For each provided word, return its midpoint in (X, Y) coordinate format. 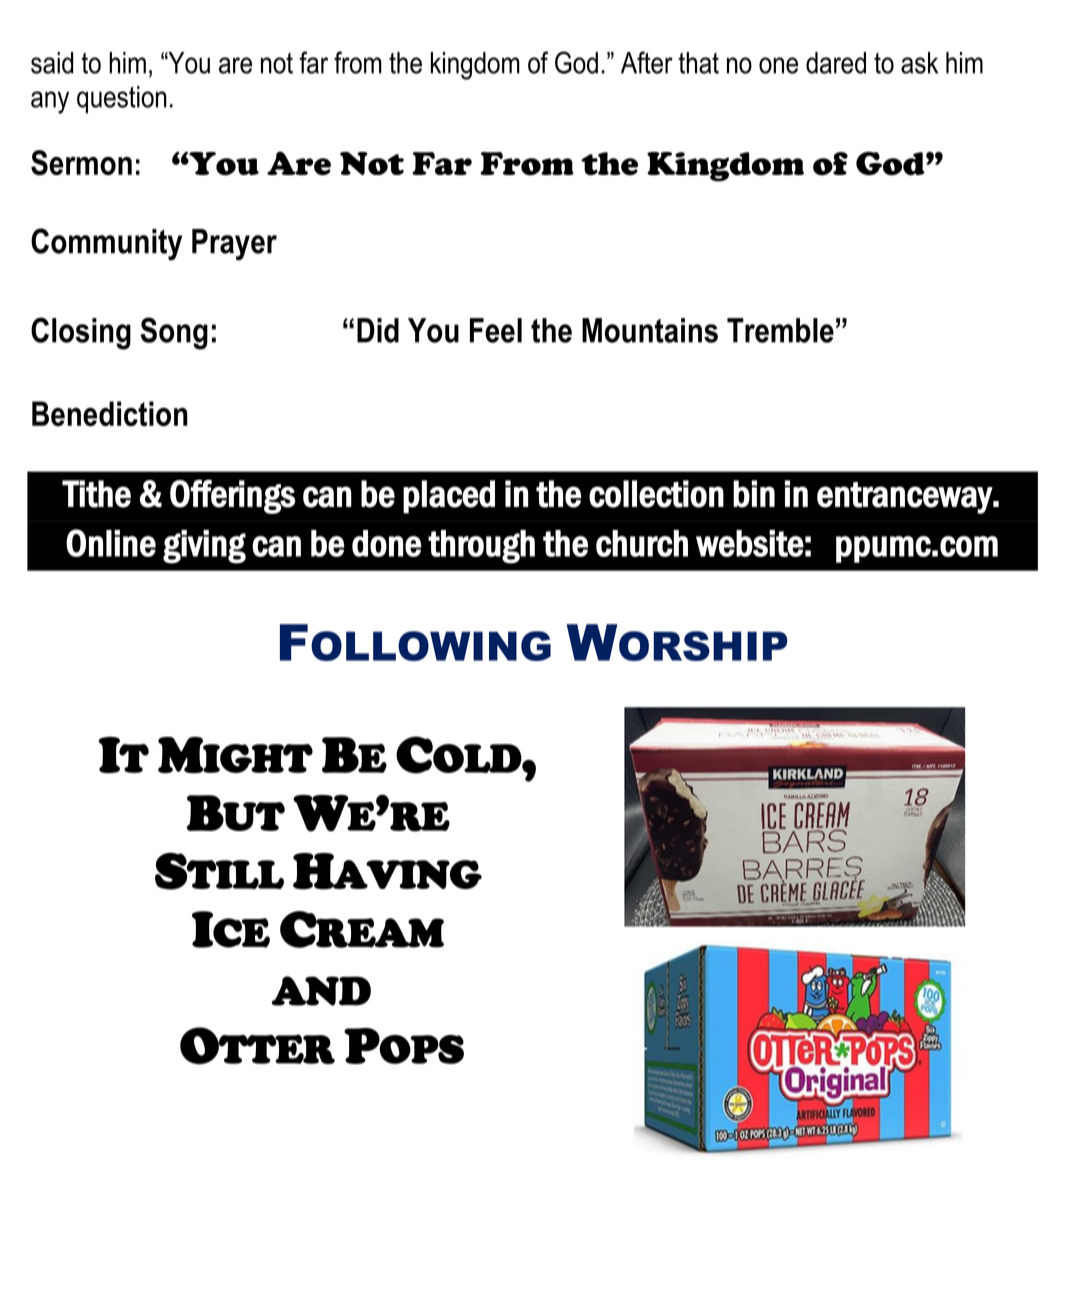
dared (836, 63)
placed (449, 497)
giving (204, 547)
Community (106, 244)
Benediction (110, 413)
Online (111, 543)
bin (754, 494)
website (750, 543)
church (642, 543)
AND (321, 991)
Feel (496, 330)
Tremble (780, 330)
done (387, 543)
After (647, 62)
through (481, 547)
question (122, 99)
